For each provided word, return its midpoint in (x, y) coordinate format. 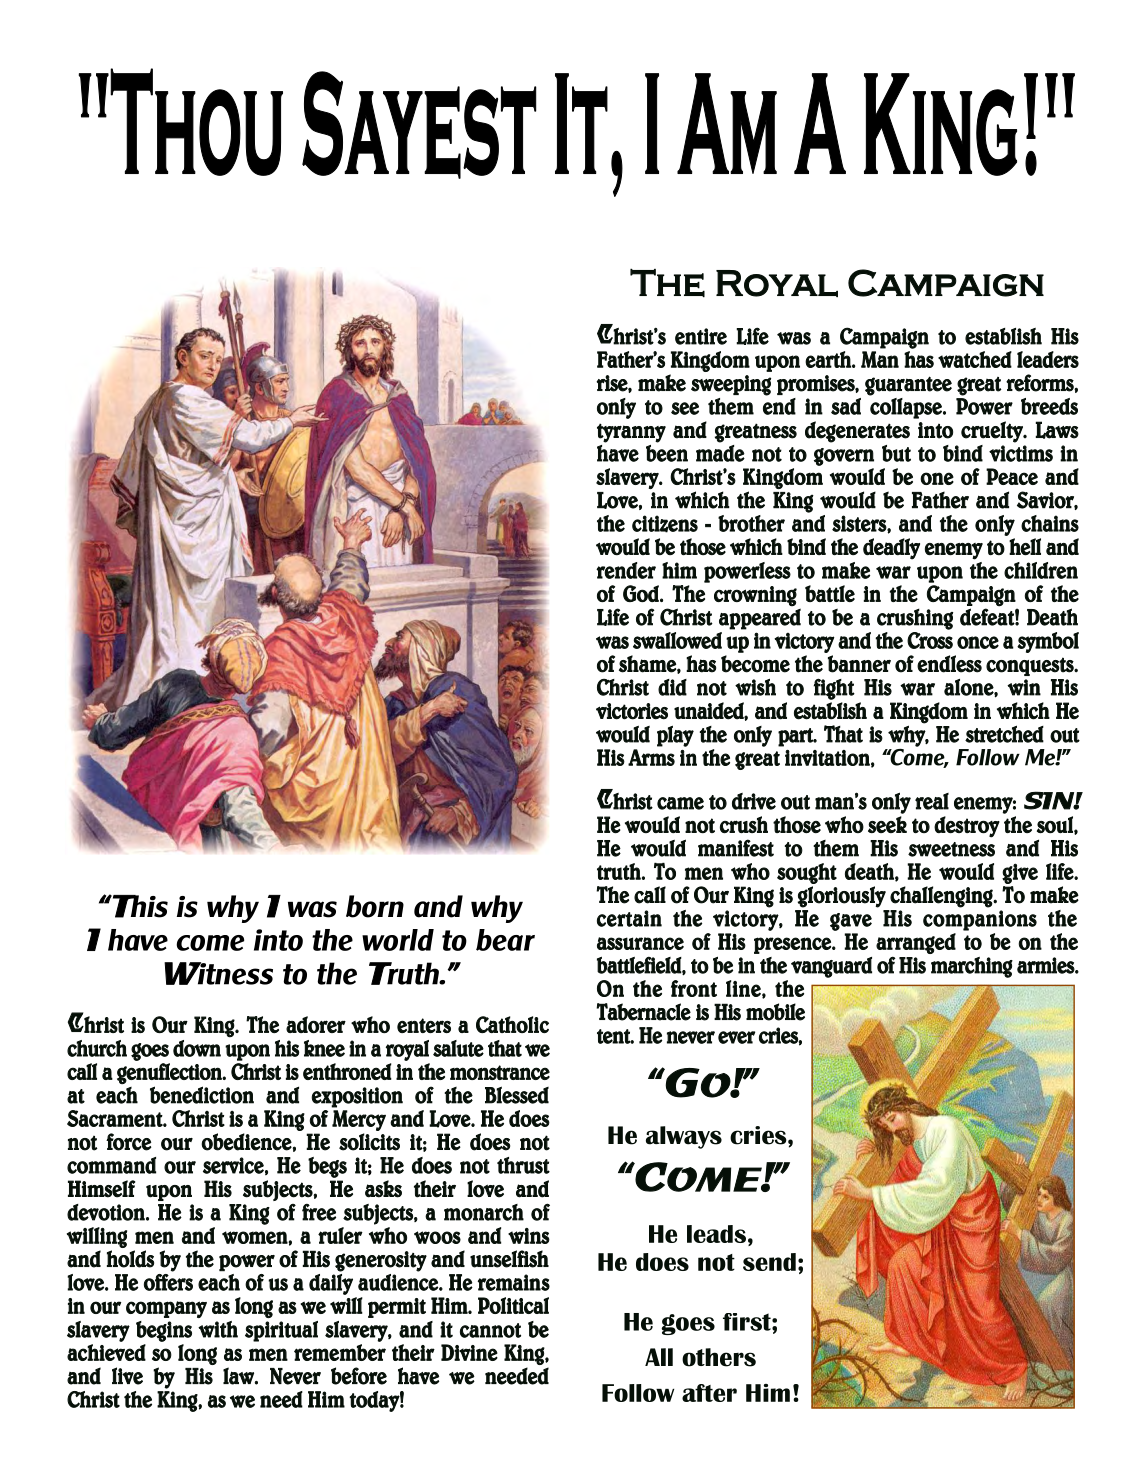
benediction (202, 1095)
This (139, 906)
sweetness (951, 849)
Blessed (517, 1095)
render (626, 570)
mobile (775, 1012)
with (218, 1329)
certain (629, 918)
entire (701, 336)
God (642, 593)
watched (975, 359)
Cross (930, 640)
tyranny (631, 433)
